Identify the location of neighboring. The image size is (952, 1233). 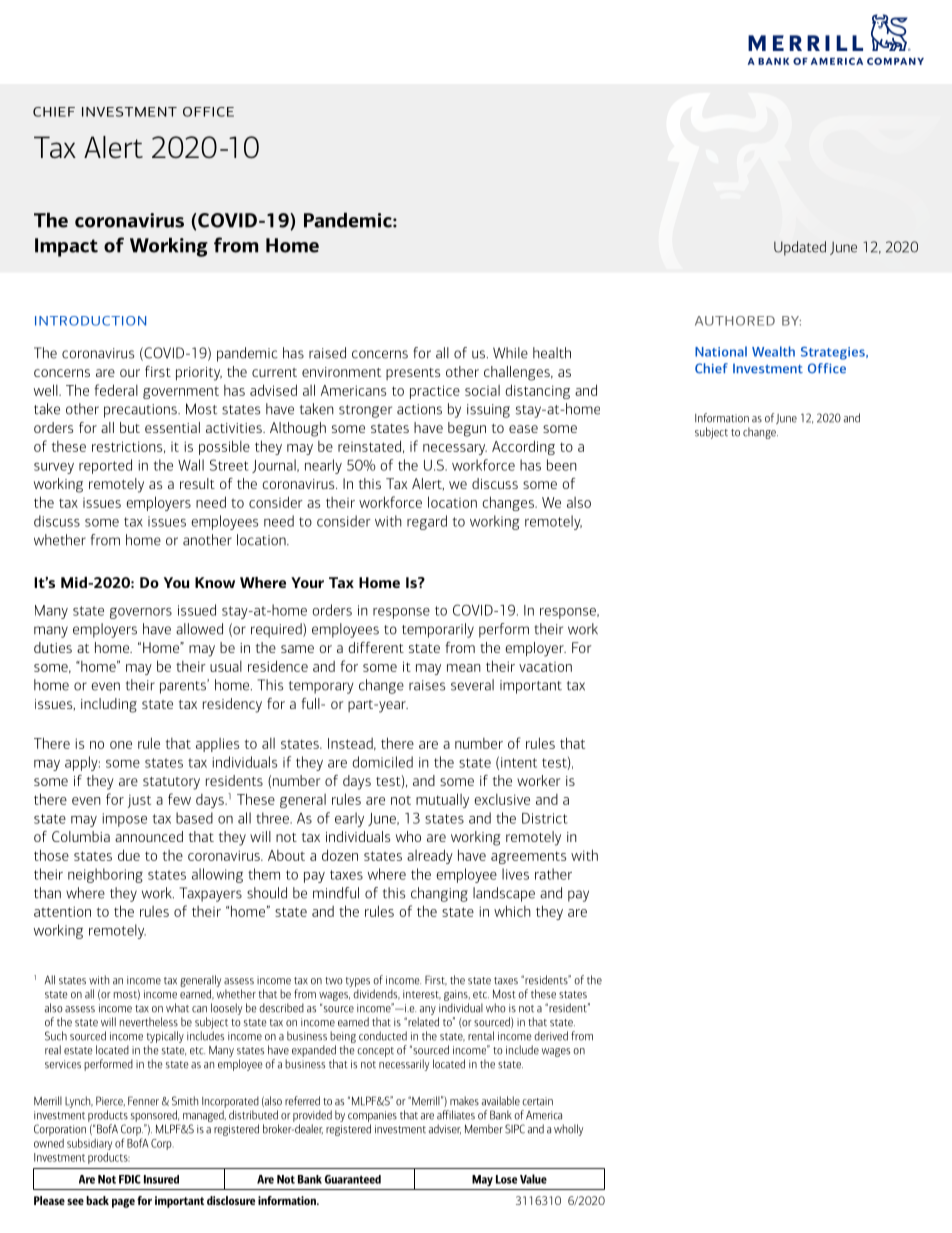
(105, 875).
